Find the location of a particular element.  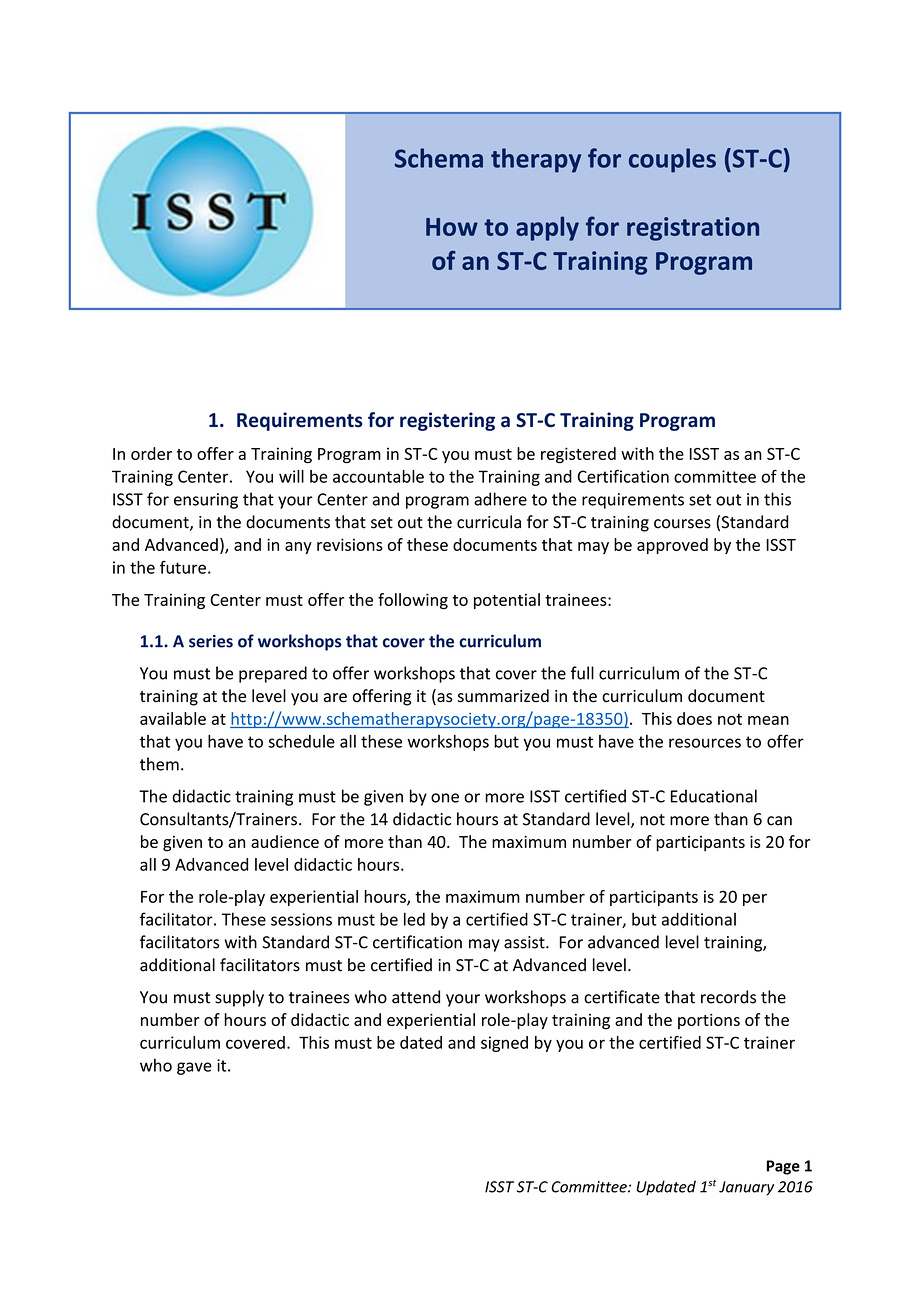

courses is located at coordinates (682, 524).
